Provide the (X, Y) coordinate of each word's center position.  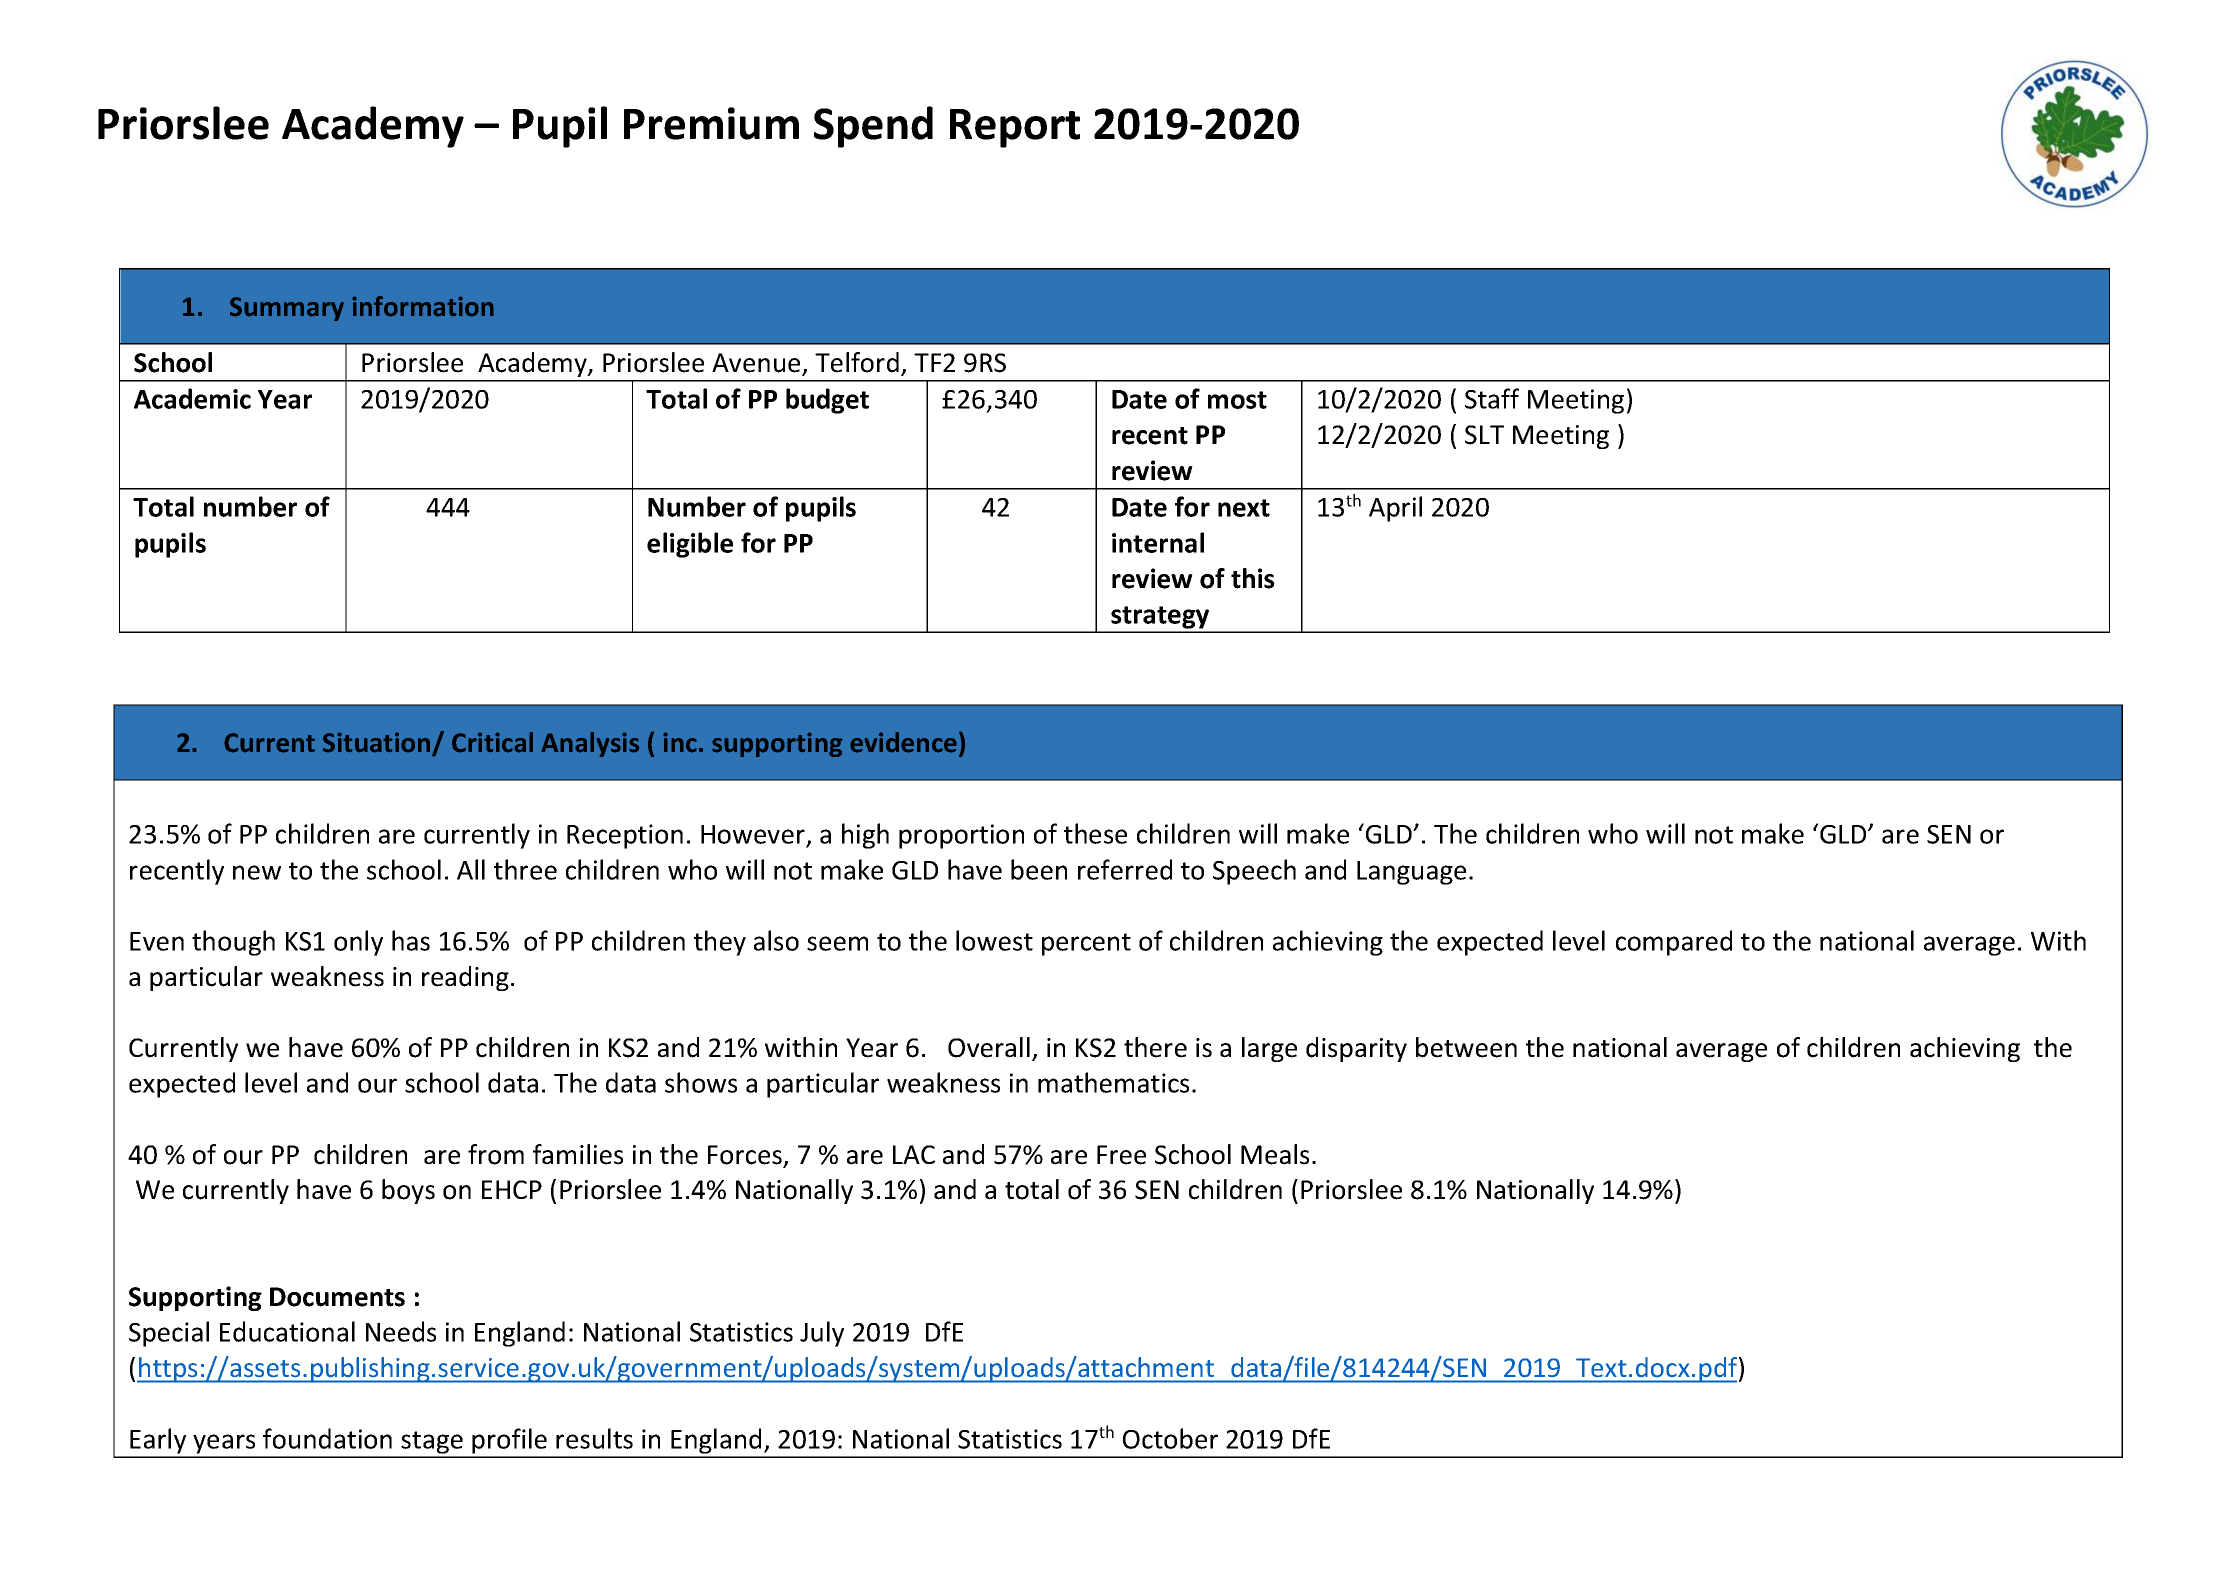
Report (1015, 128)
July (822, 1334)
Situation (378, 743)
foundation (327, 1438)
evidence (903, 742)
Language (1411, 873)
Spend (873, 127)
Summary (287, 309)
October (1170, 1438)
